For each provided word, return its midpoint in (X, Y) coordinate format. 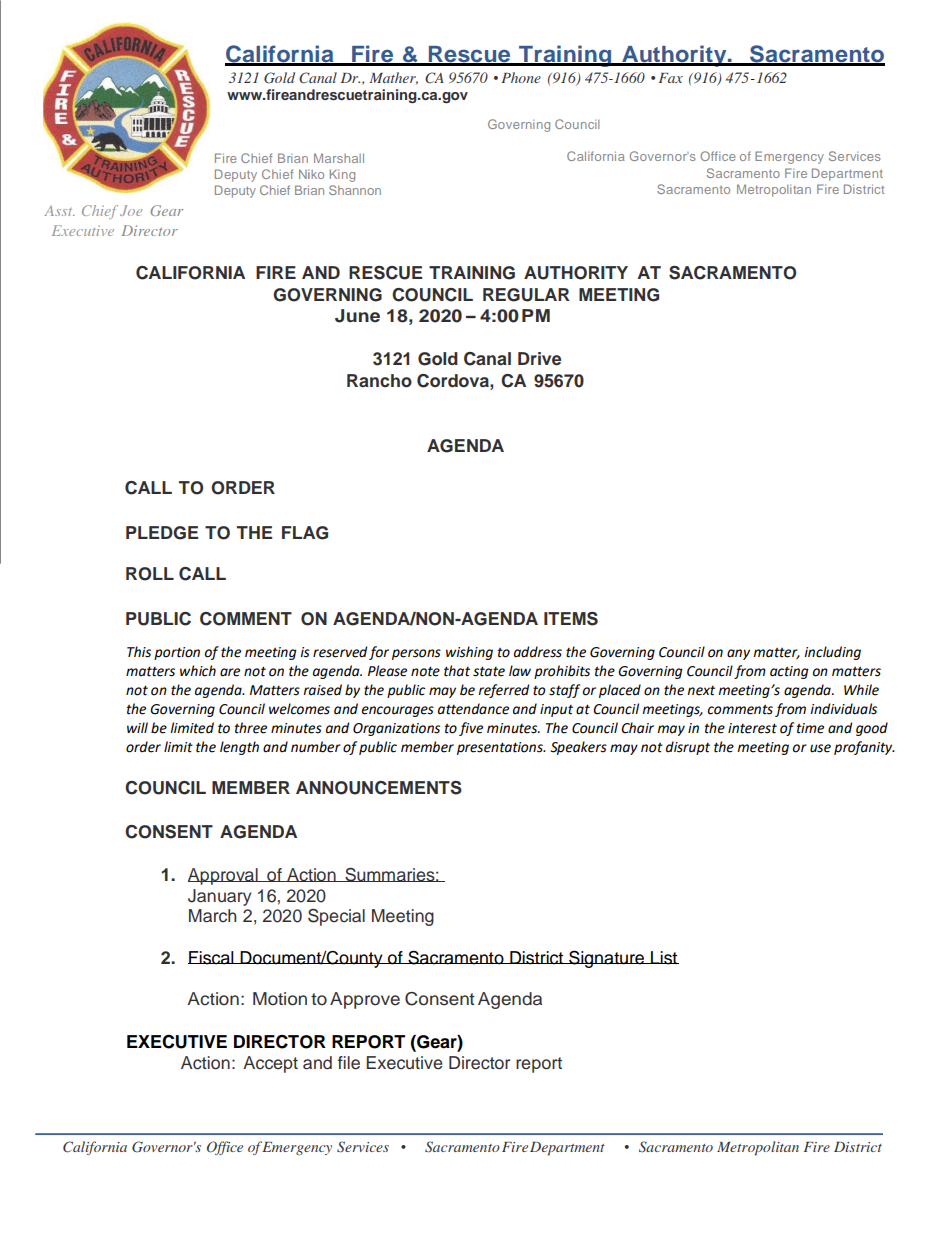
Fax (671, 78)
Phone (521, 77)
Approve (365, 1000)
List (664, 958)
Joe (131, 210)
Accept (270, 1064)
